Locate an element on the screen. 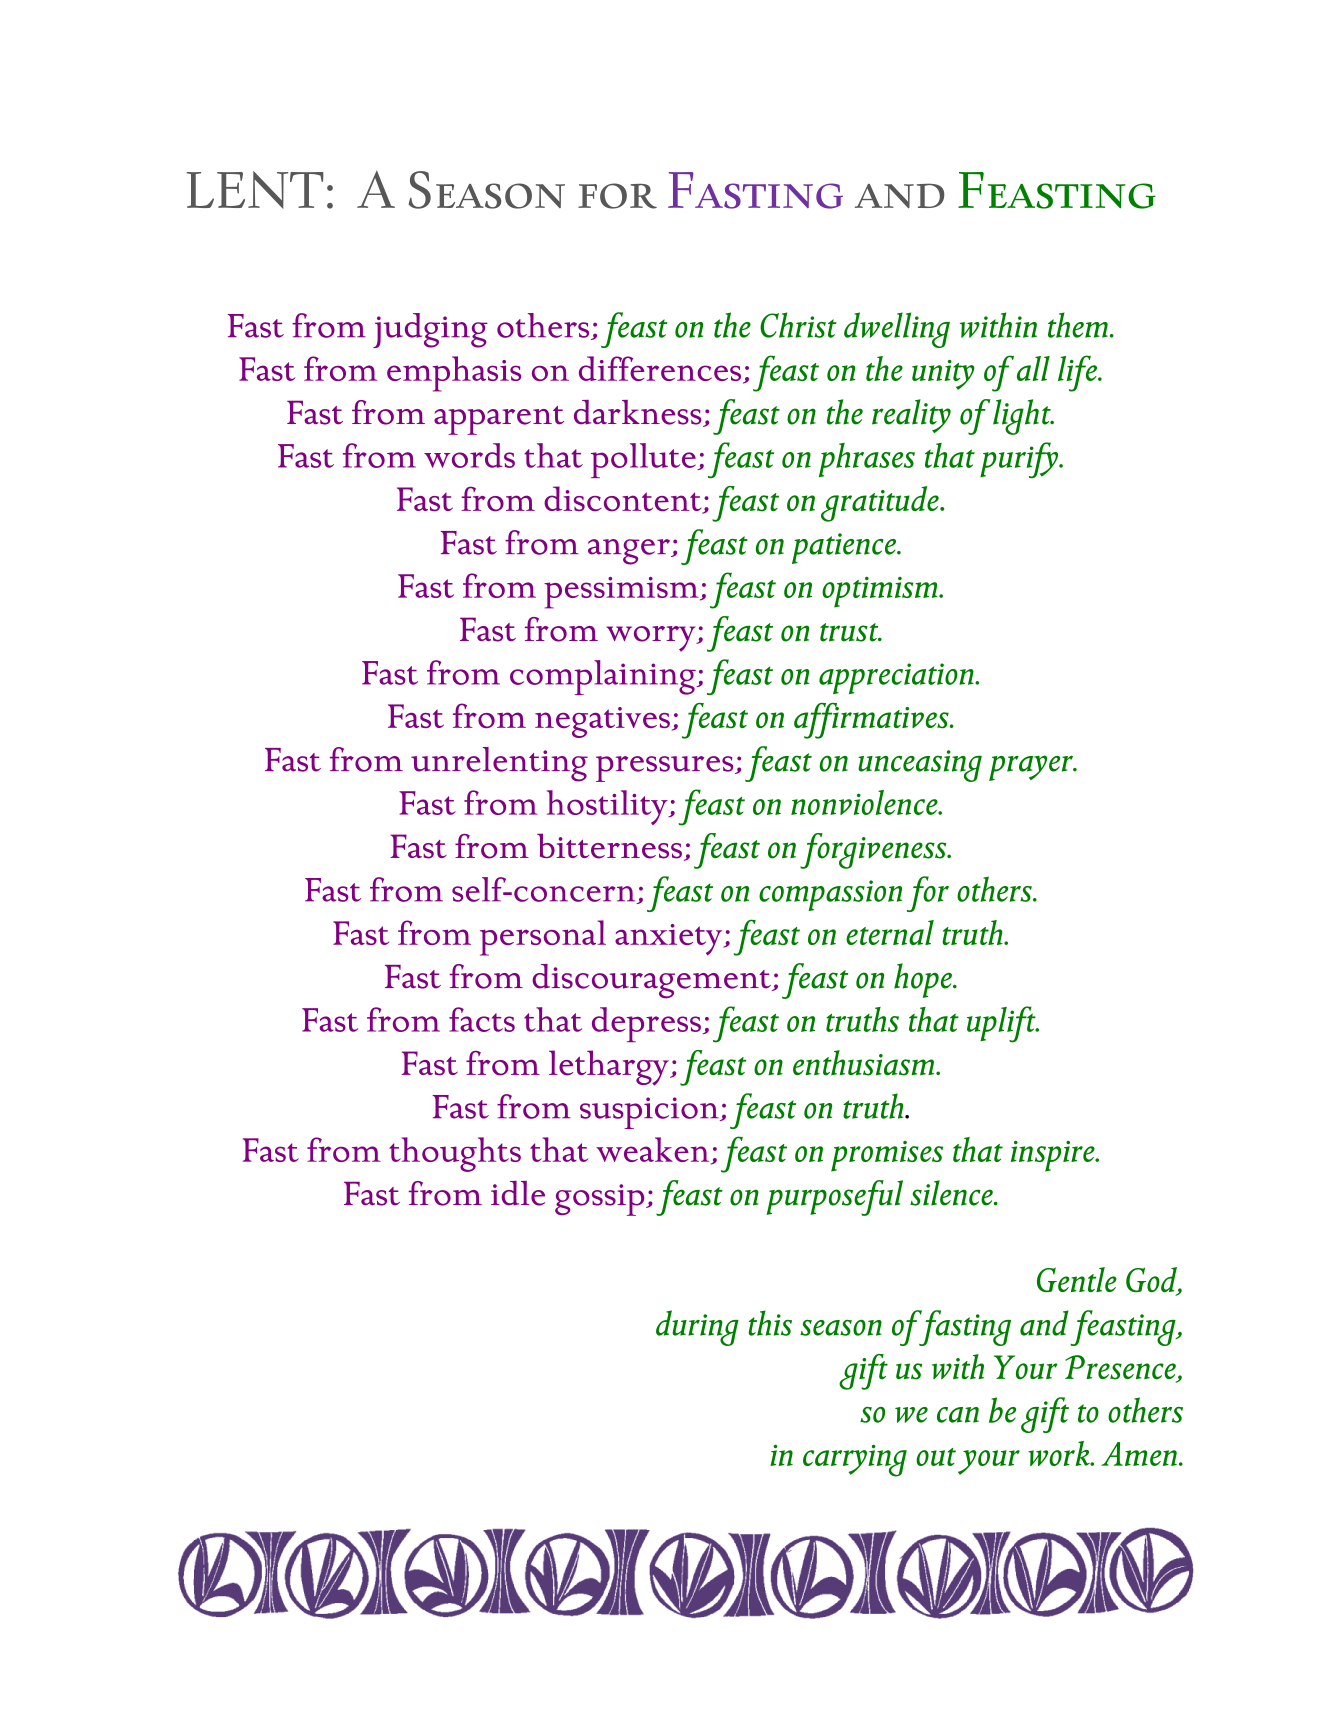  facts is located at coordinates (482, 1019).
